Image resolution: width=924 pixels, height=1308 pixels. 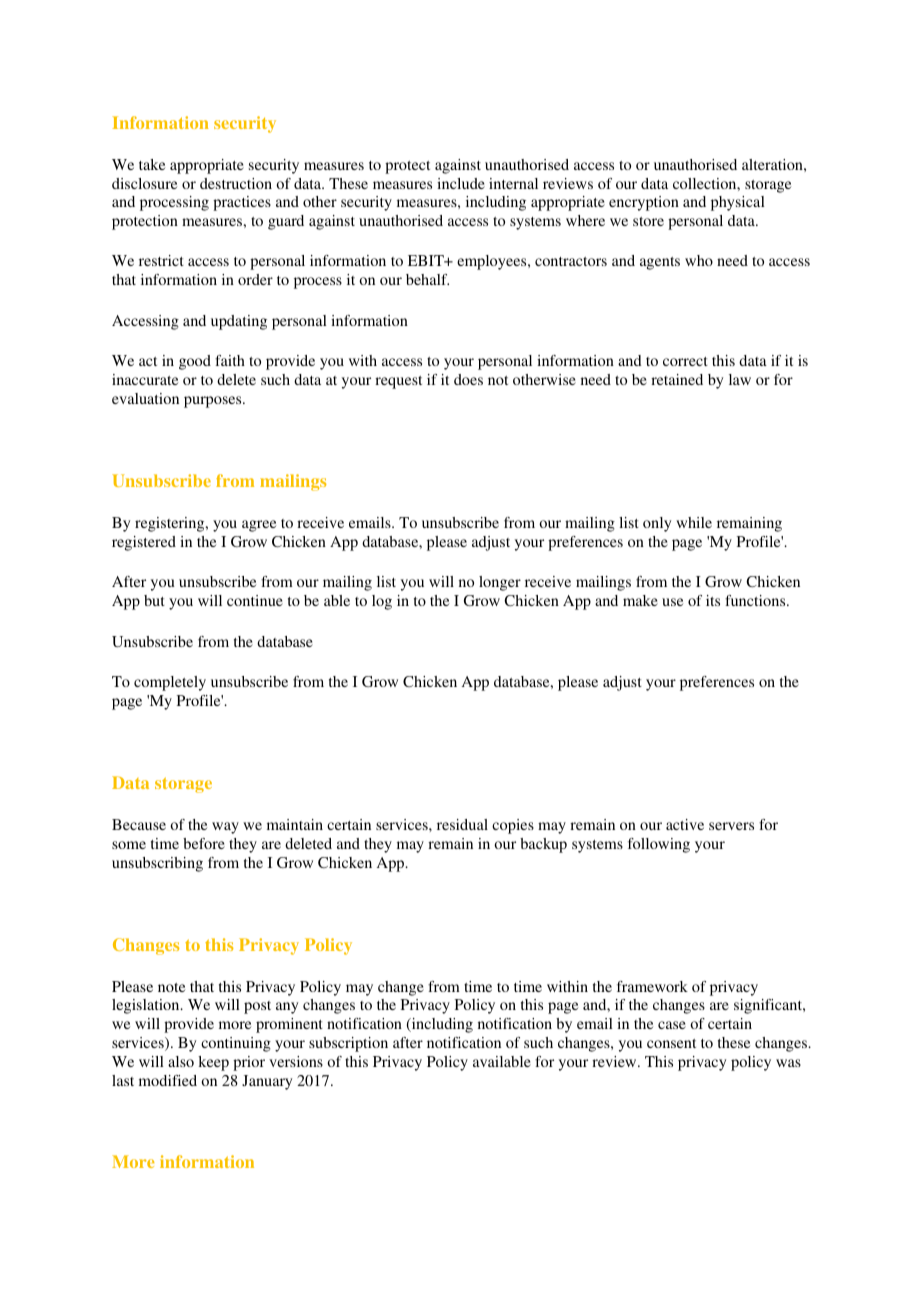 I want to click on active, so click(x=685, y=824).
